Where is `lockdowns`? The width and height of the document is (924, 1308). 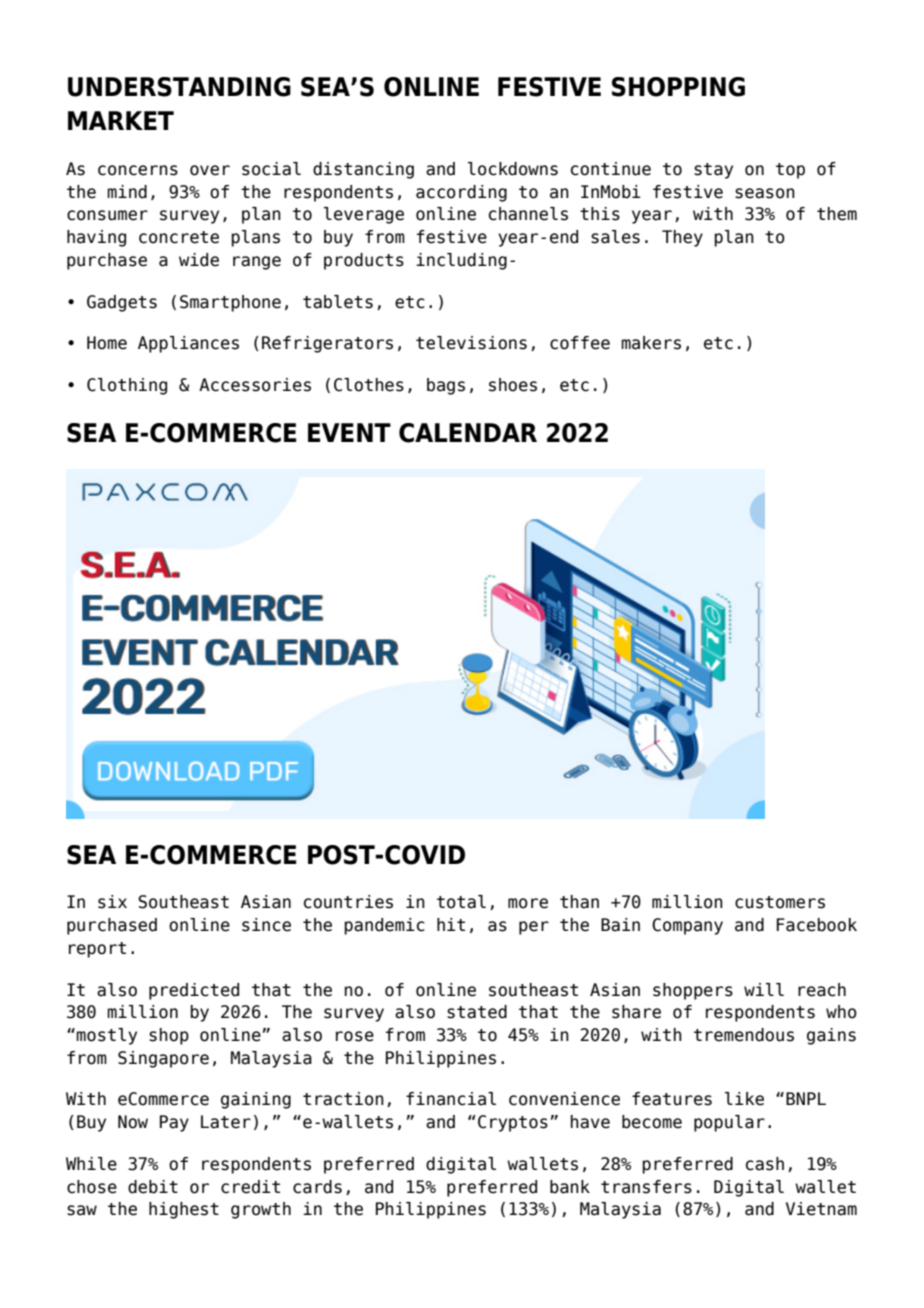
lockdowns is located at coordinates (513, 169).
